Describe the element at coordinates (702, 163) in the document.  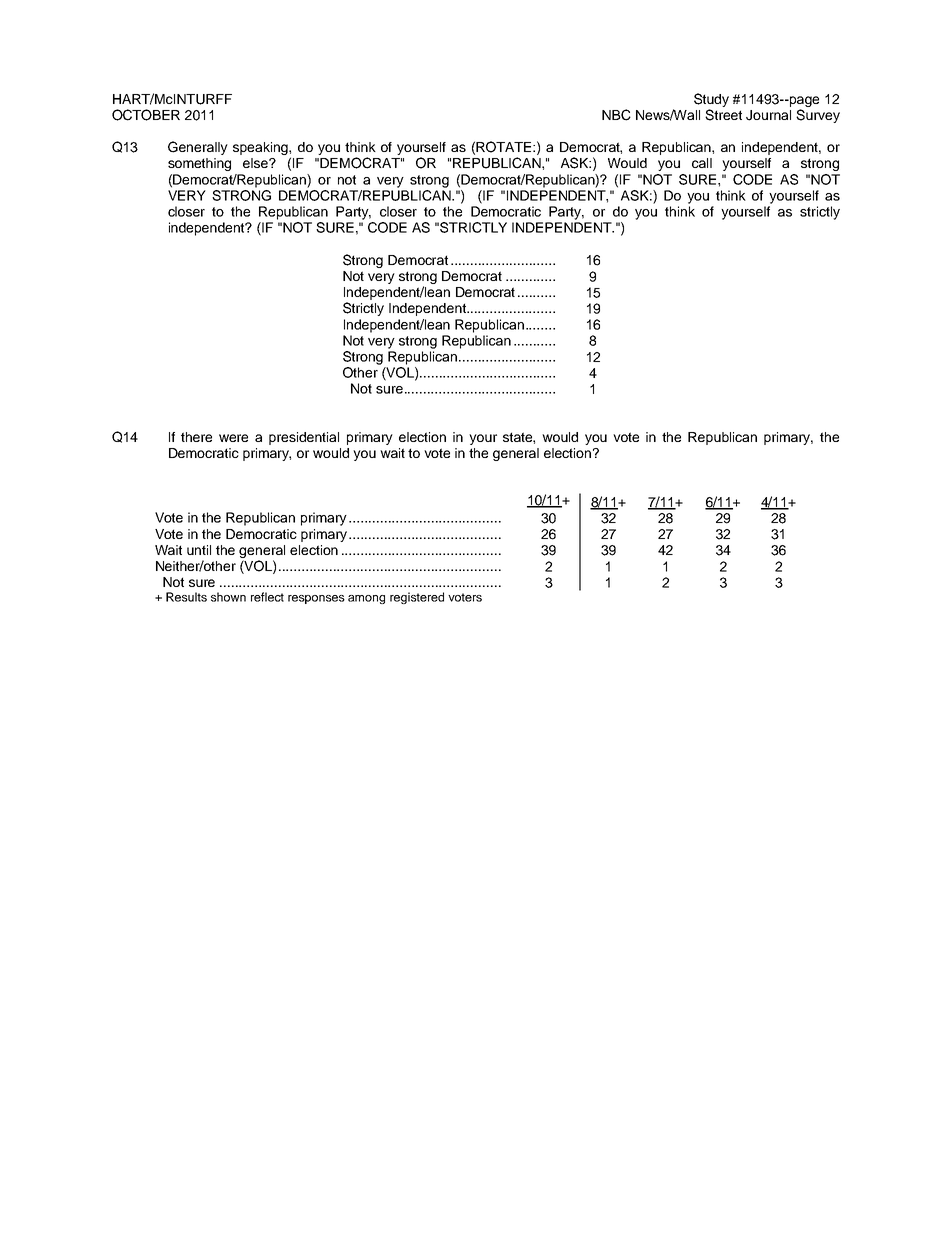
I see `call` at that location.
